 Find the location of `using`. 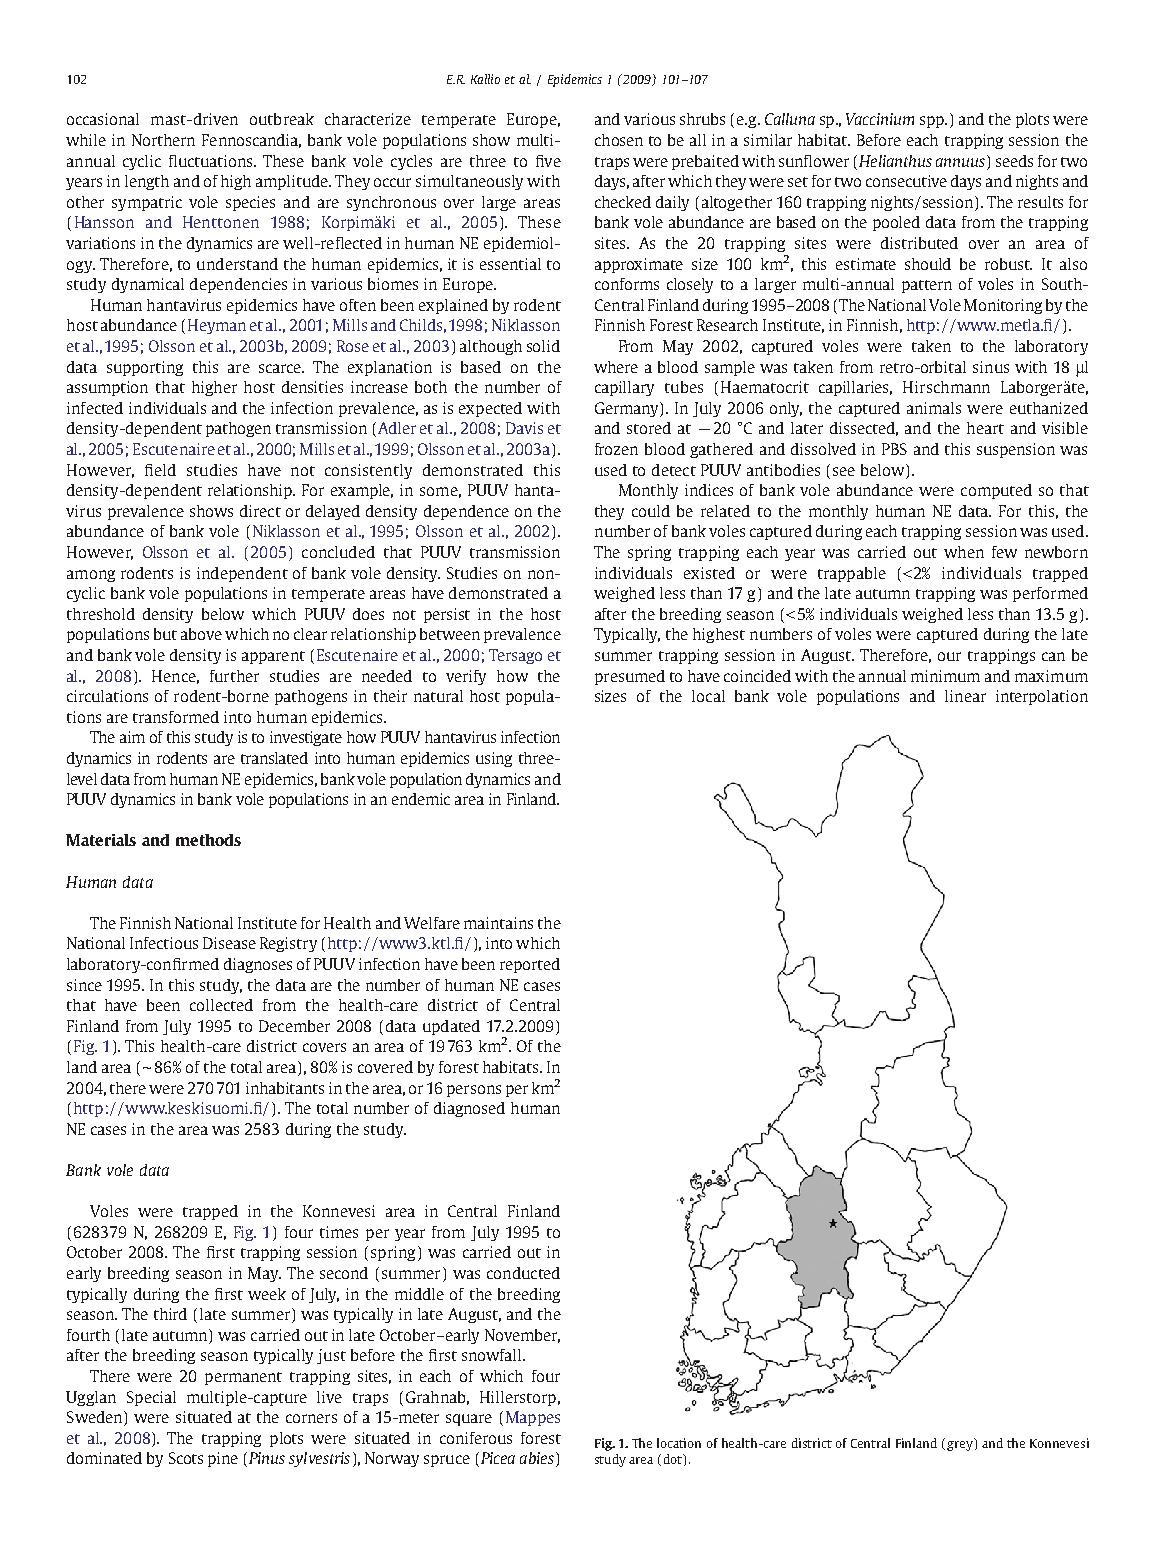

using is located at coordinates (494, 759).
